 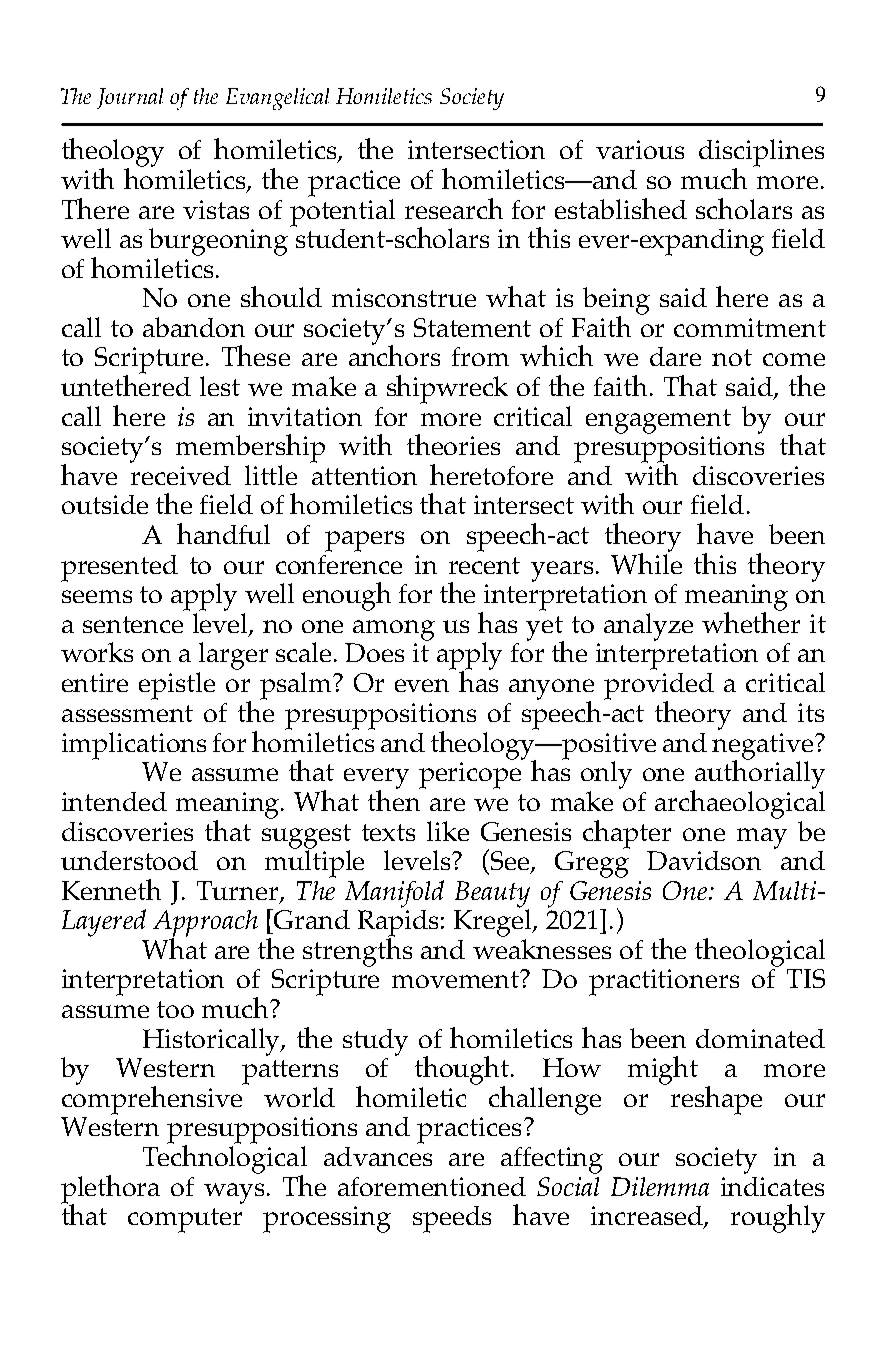 What do you see at coordinates (422, 685) in the document?
I see `even` at bounding box center [422, 685].
